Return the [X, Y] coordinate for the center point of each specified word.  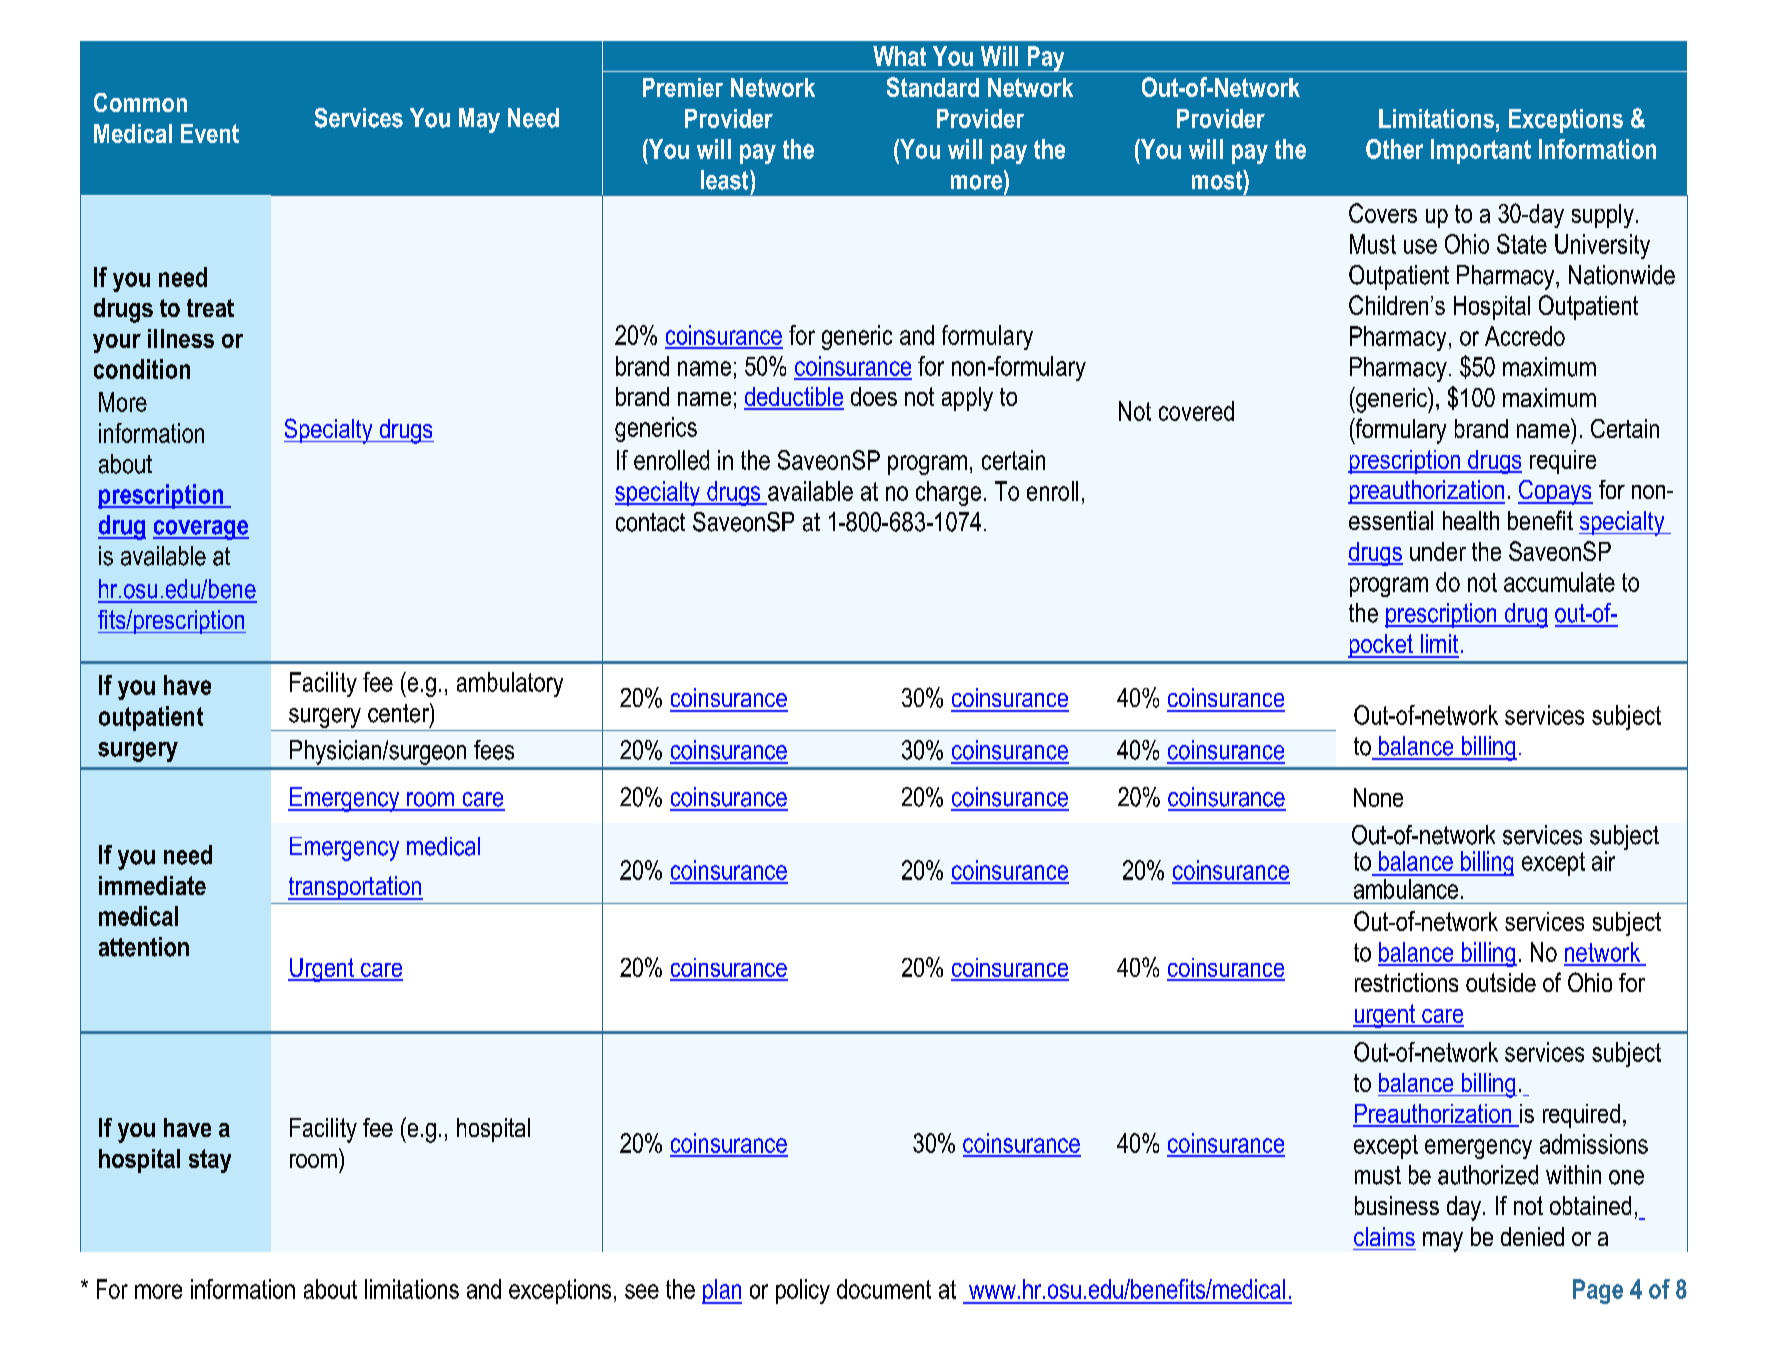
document [884, 1289]
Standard [933, 87]
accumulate [1559, 582]
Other [1394, 149]
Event [210, 133]
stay [210, 1161]
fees [494, 750]
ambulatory [510, 684]
